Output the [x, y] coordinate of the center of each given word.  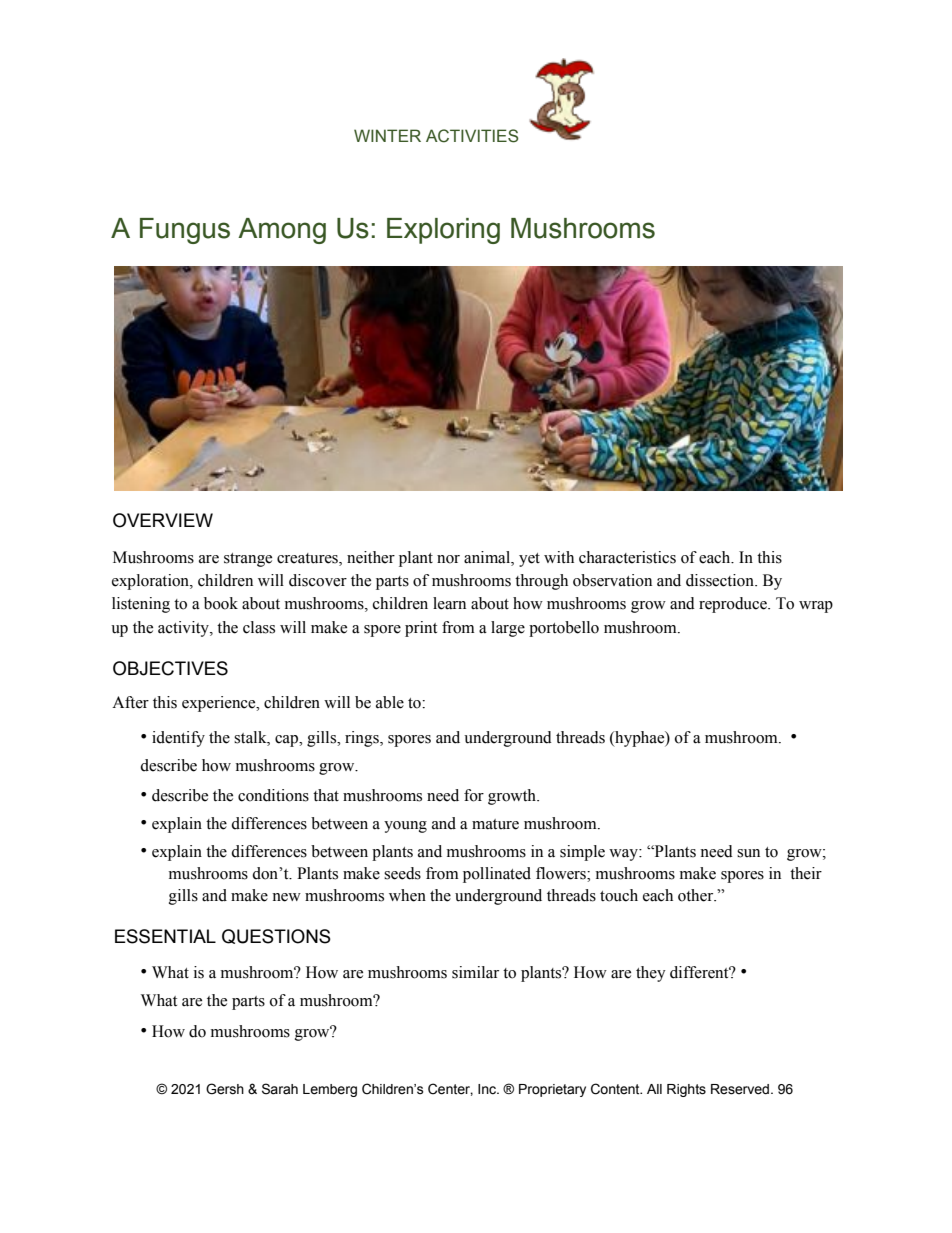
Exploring [443, 231]
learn [449, 603]
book [221, 603]
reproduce [734, 605]
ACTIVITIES [472, 136]
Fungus [185, 231]
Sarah [280, 1089]
